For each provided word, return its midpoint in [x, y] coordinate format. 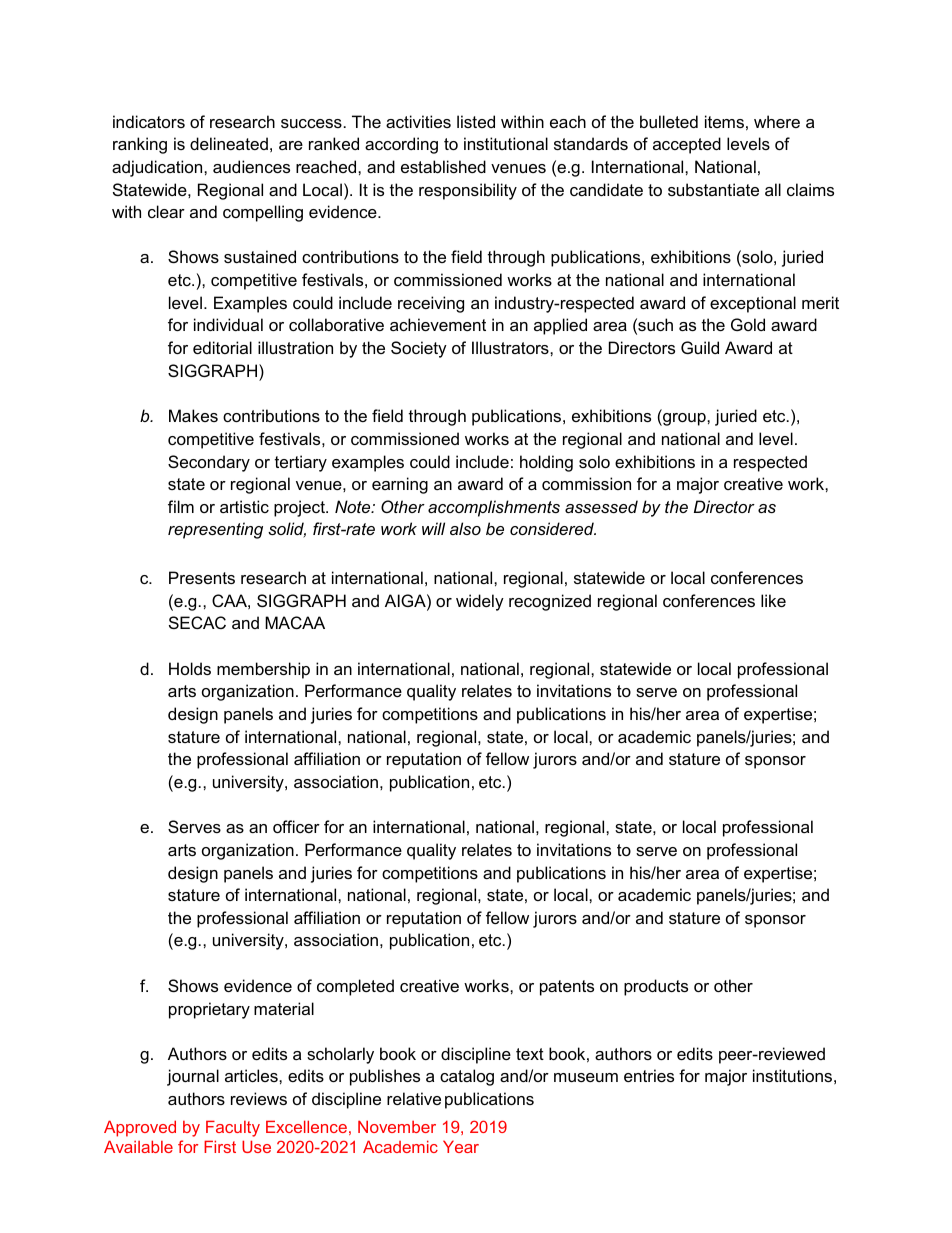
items [724, 121]
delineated [229, 143]
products [656, 987]
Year [461, 1146]
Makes [193, 415]
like [773, 600]
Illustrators [511, 347]
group [684, 419]
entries [649, 1075]
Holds [190, 668]
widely [480, 602]
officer [296, 826]
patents [567, 988]
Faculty [233, 1128]
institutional [506, 143]
